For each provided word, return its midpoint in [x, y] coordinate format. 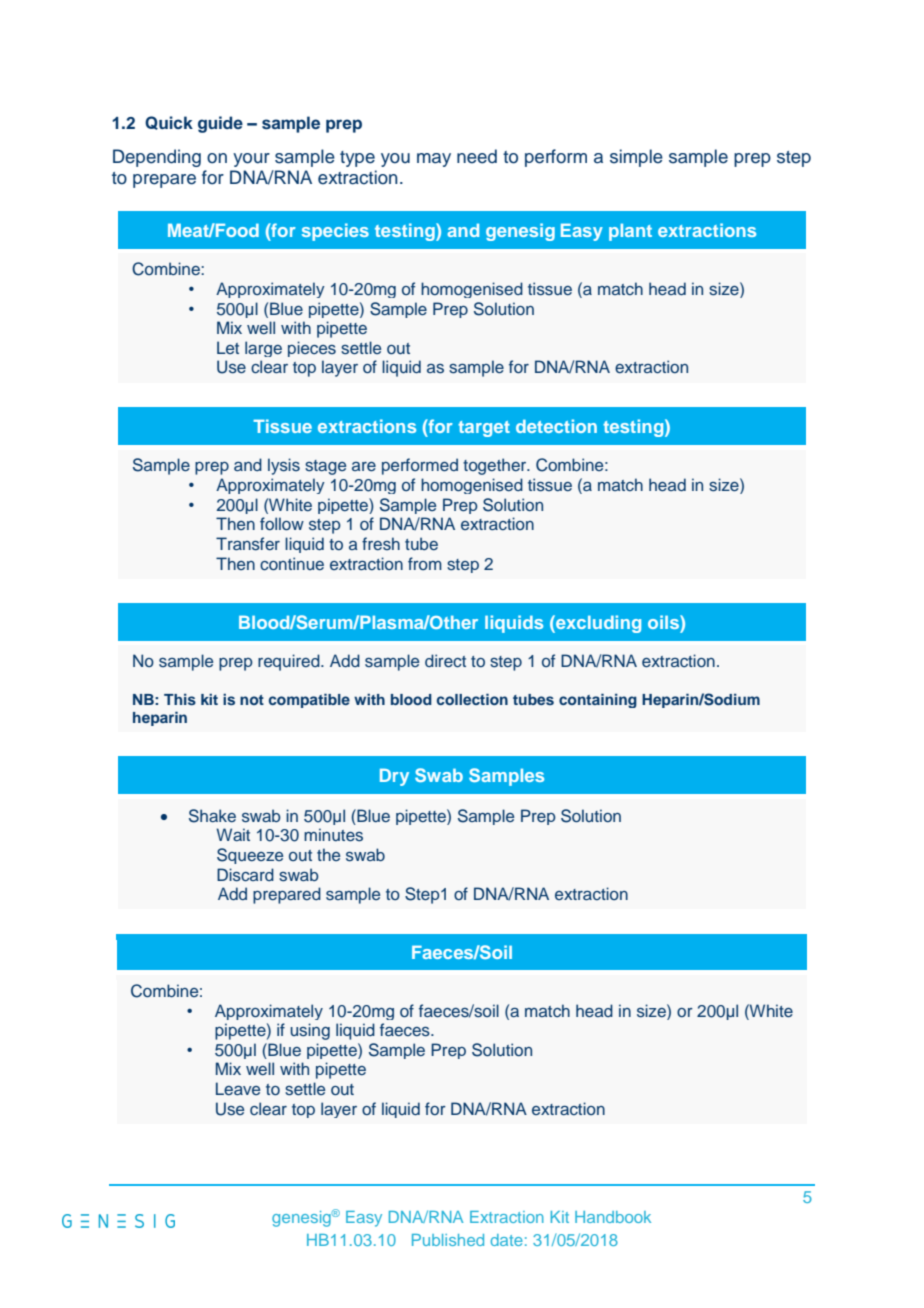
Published [448, 1240]
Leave [238, 1088]
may [434, 160]
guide [220, 124]
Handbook [613, 1217]
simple [636, 158]
